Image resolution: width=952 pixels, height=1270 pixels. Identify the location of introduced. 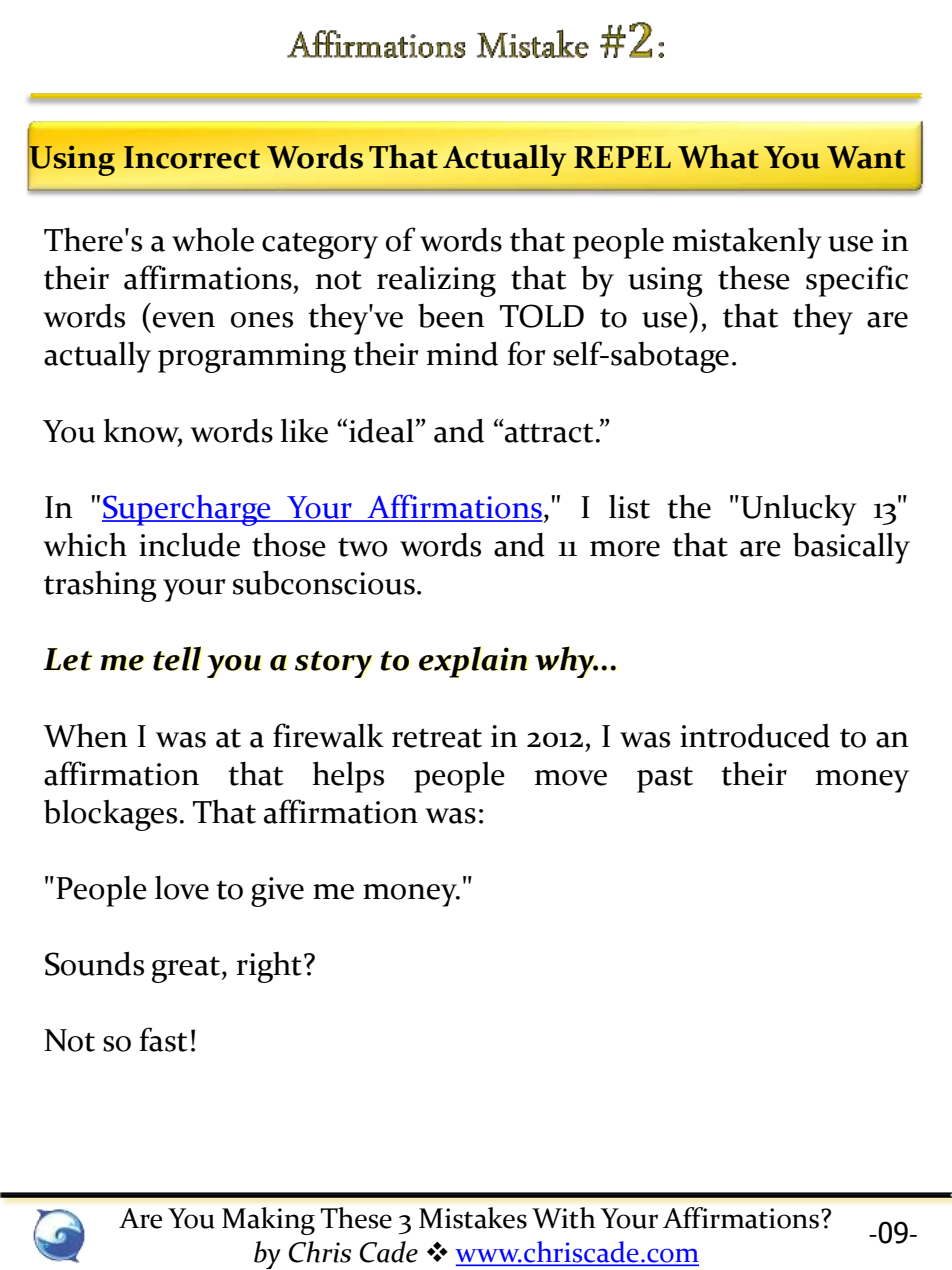
(755, 735).
